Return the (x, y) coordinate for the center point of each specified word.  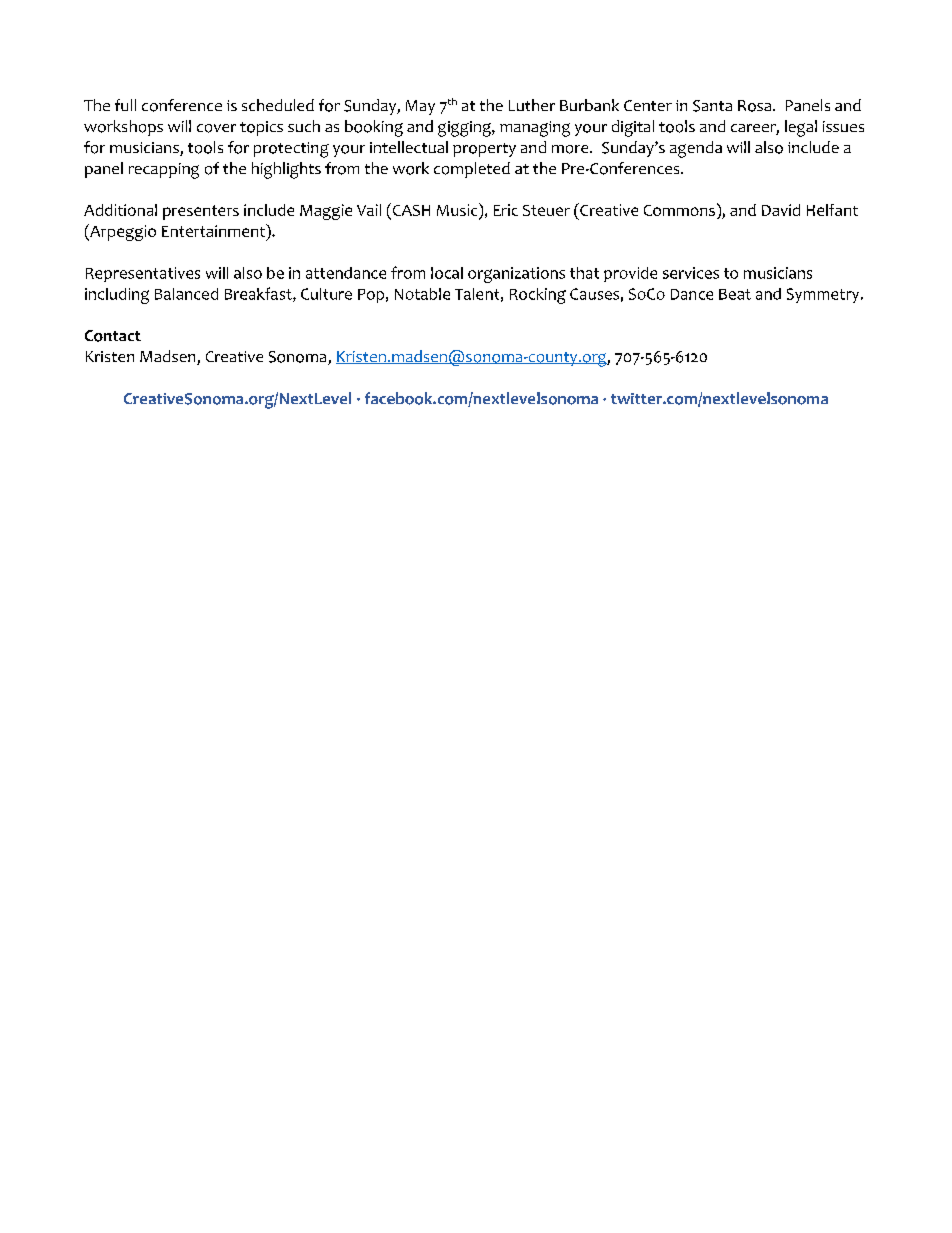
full (125, 105)
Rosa (756, 106)
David (781, 210)
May (420, 107)
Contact (113, 336)
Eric (506, 210)
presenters (201, 212)
